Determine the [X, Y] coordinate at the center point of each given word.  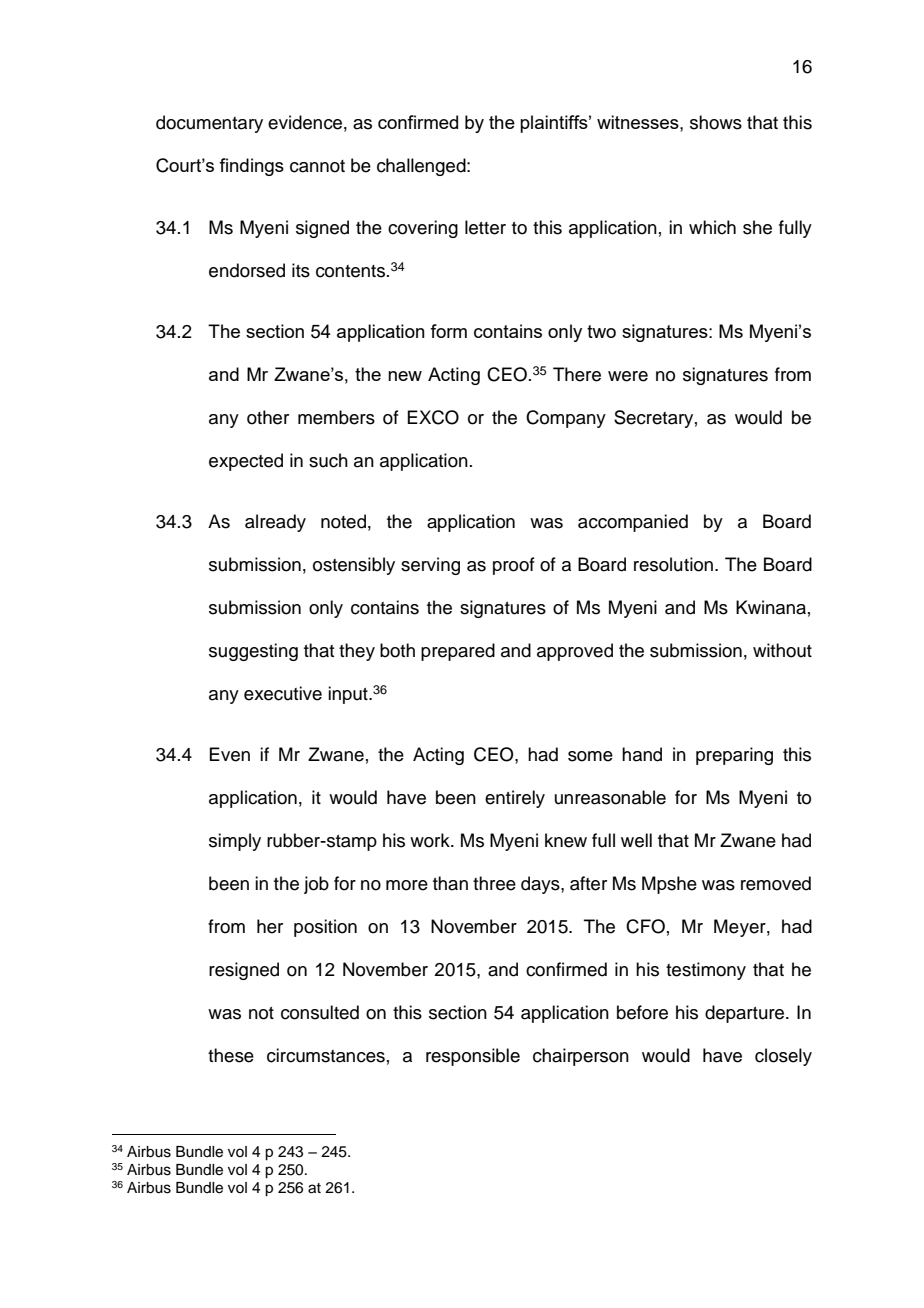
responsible [473, 1057]
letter [485, 227]
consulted [320, 1012]
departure [744, 1014]
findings [251, 167]
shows [716, 122]
